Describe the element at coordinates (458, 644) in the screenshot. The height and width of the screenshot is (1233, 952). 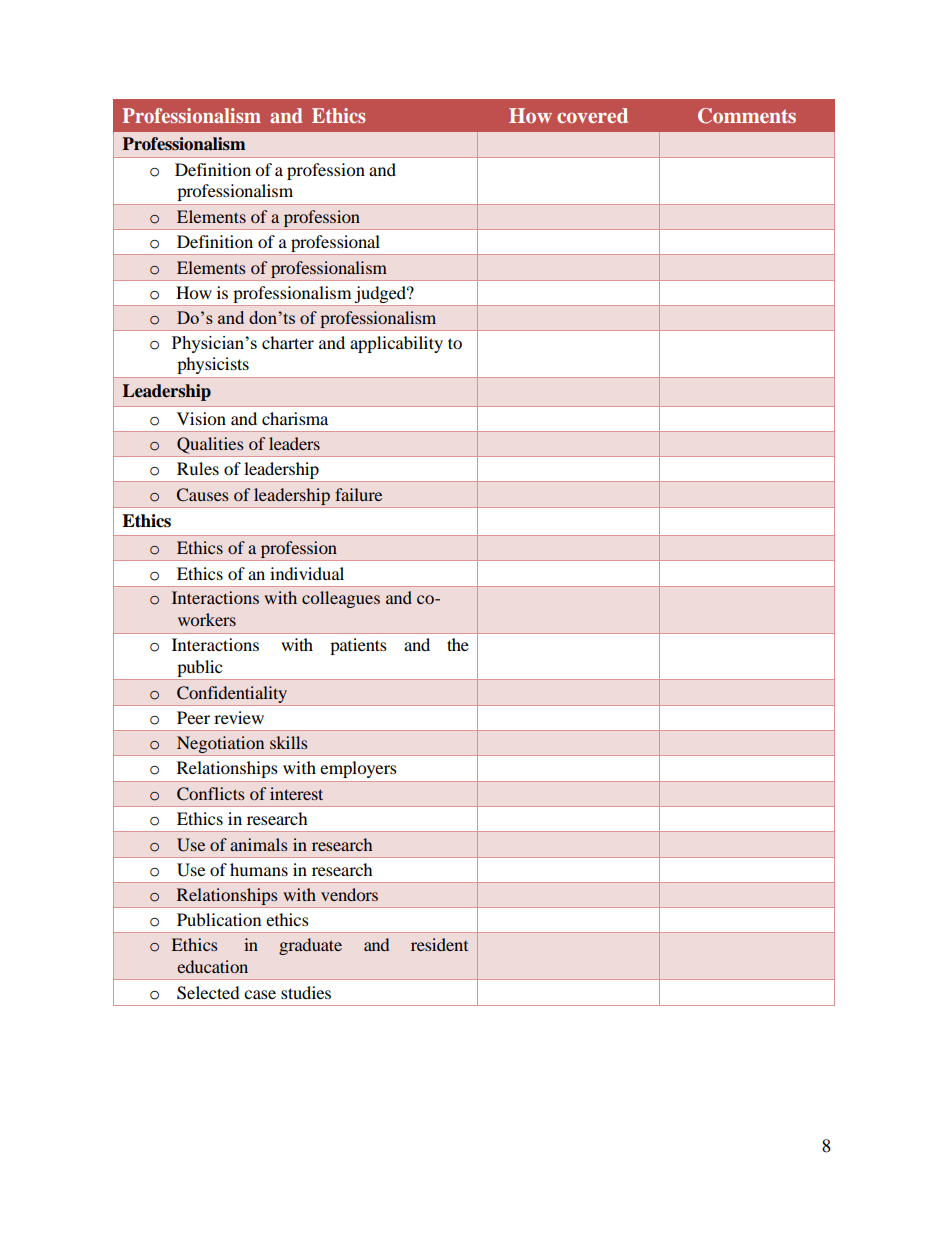
I see `the` at that location.
